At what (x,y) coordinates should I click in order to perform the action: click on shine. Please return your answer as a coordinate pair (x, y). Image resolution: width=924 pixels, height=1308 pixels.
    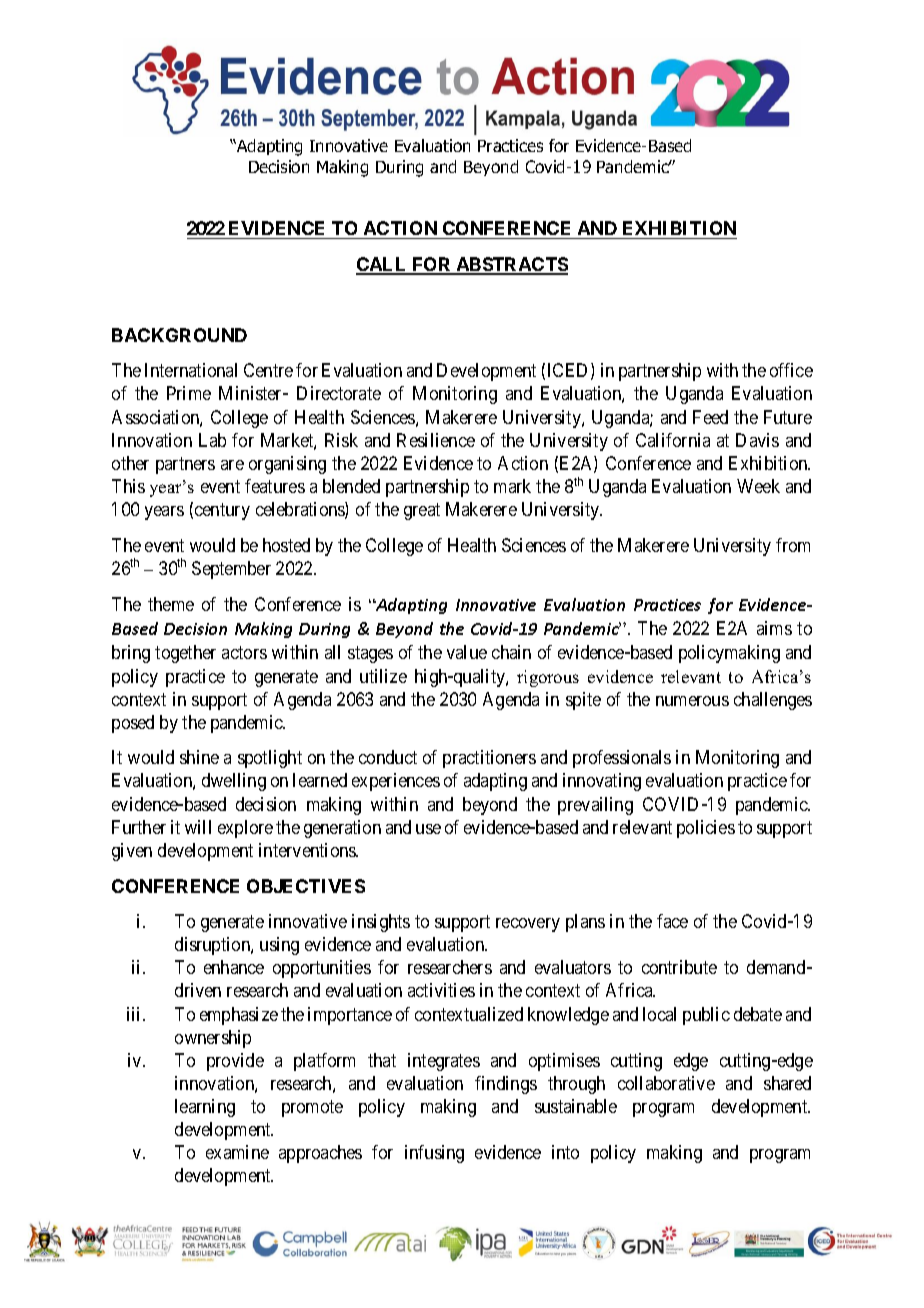
    Looking at the image, I should click on (199, 757).
